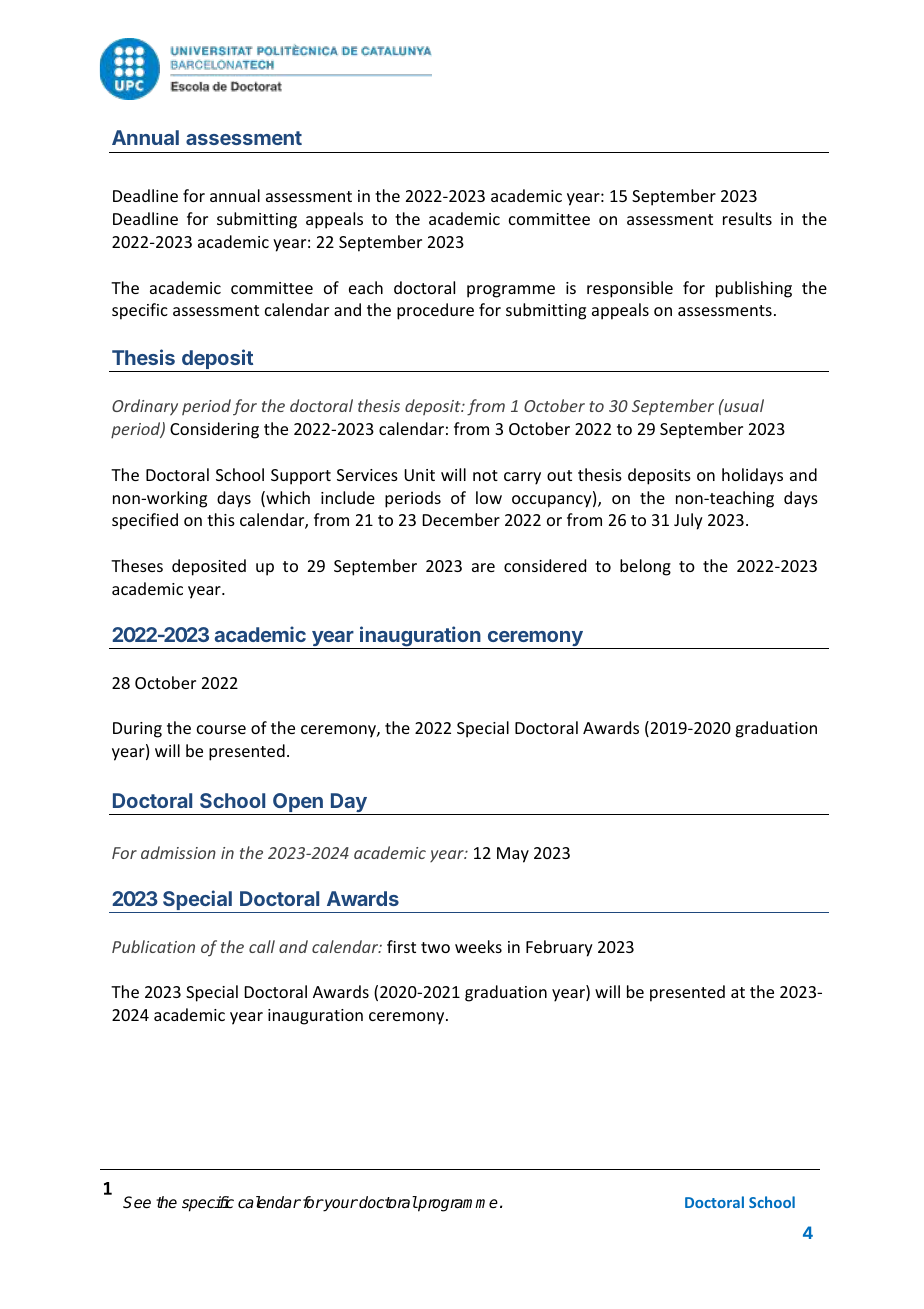 The height and width of the page is (1309, 924). Describe the element at coordinates (645, 567) in the page. I see `belong` at that location.
